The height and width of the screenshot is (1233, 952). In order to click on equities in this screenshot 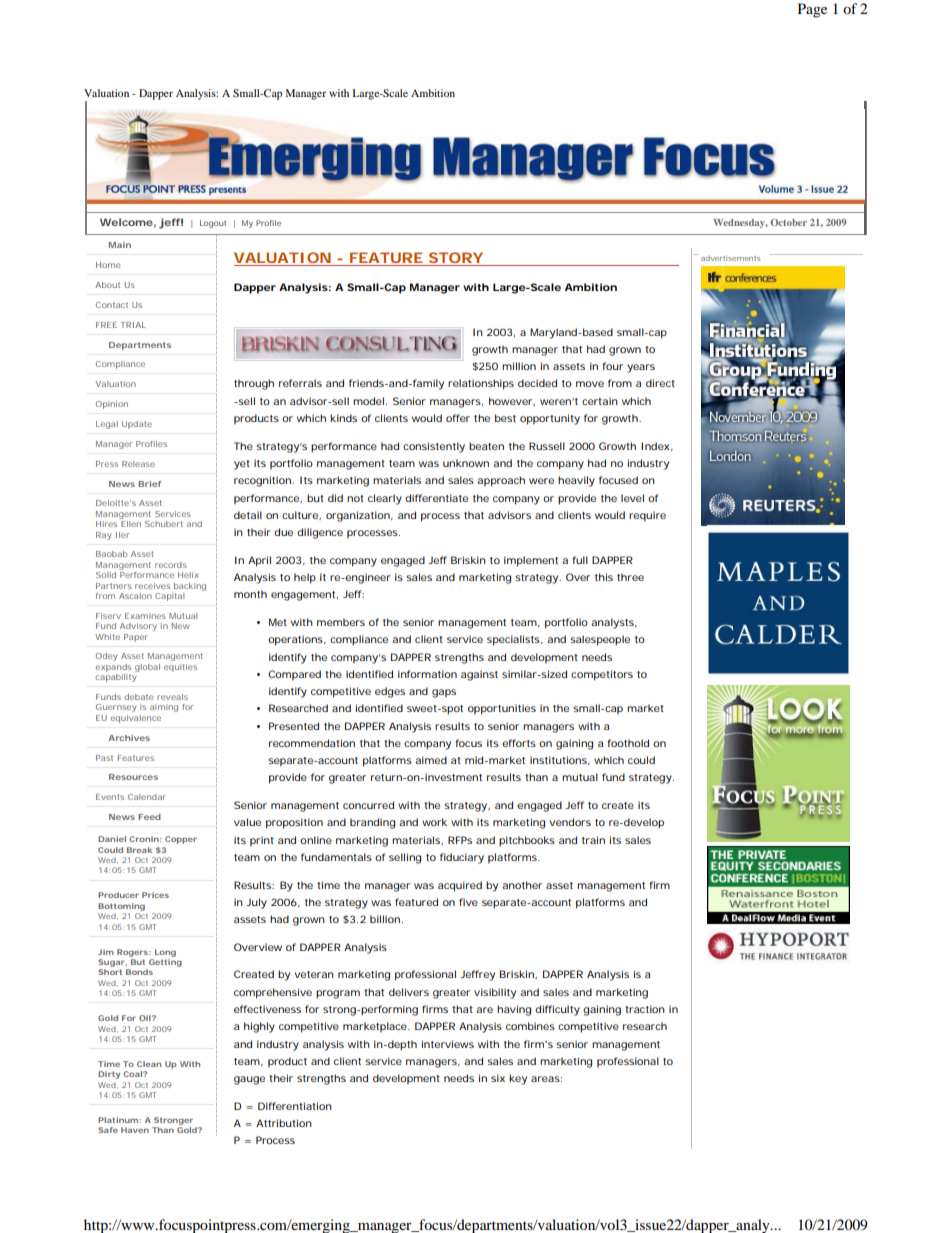, I will do `click(180, 668)`.
